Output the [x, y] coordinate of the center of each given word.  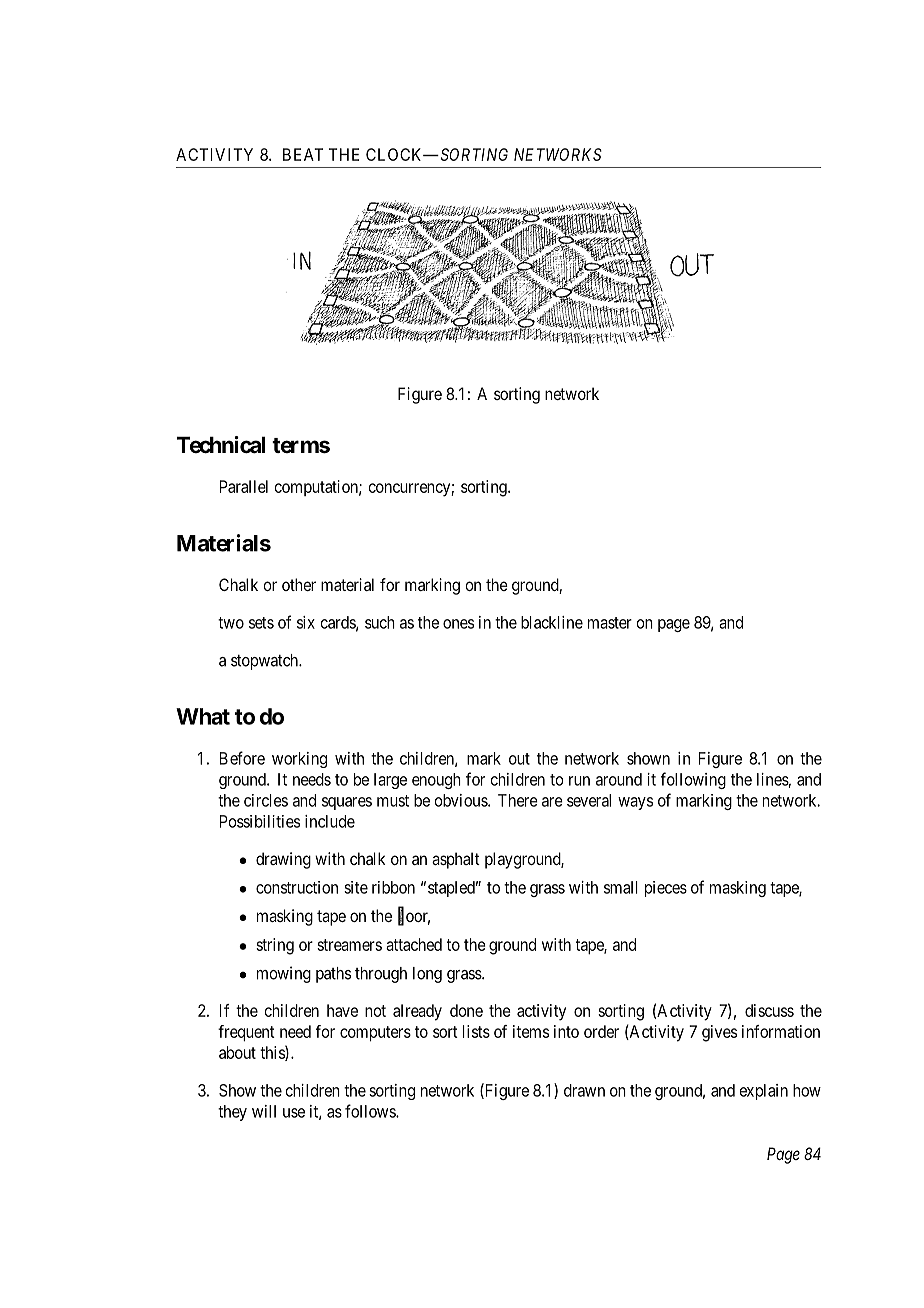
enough [436, 781]
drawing [283, 860]
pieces [666, 889]
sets [261, 623]
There [518, 800]
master [610, 623]
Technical [221, 445]
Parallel [244, 486]
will [264, 1111]
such [380, 622]
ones [458, 624]
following [693, 780]
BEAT [303, 154]
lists [476, 1031]
